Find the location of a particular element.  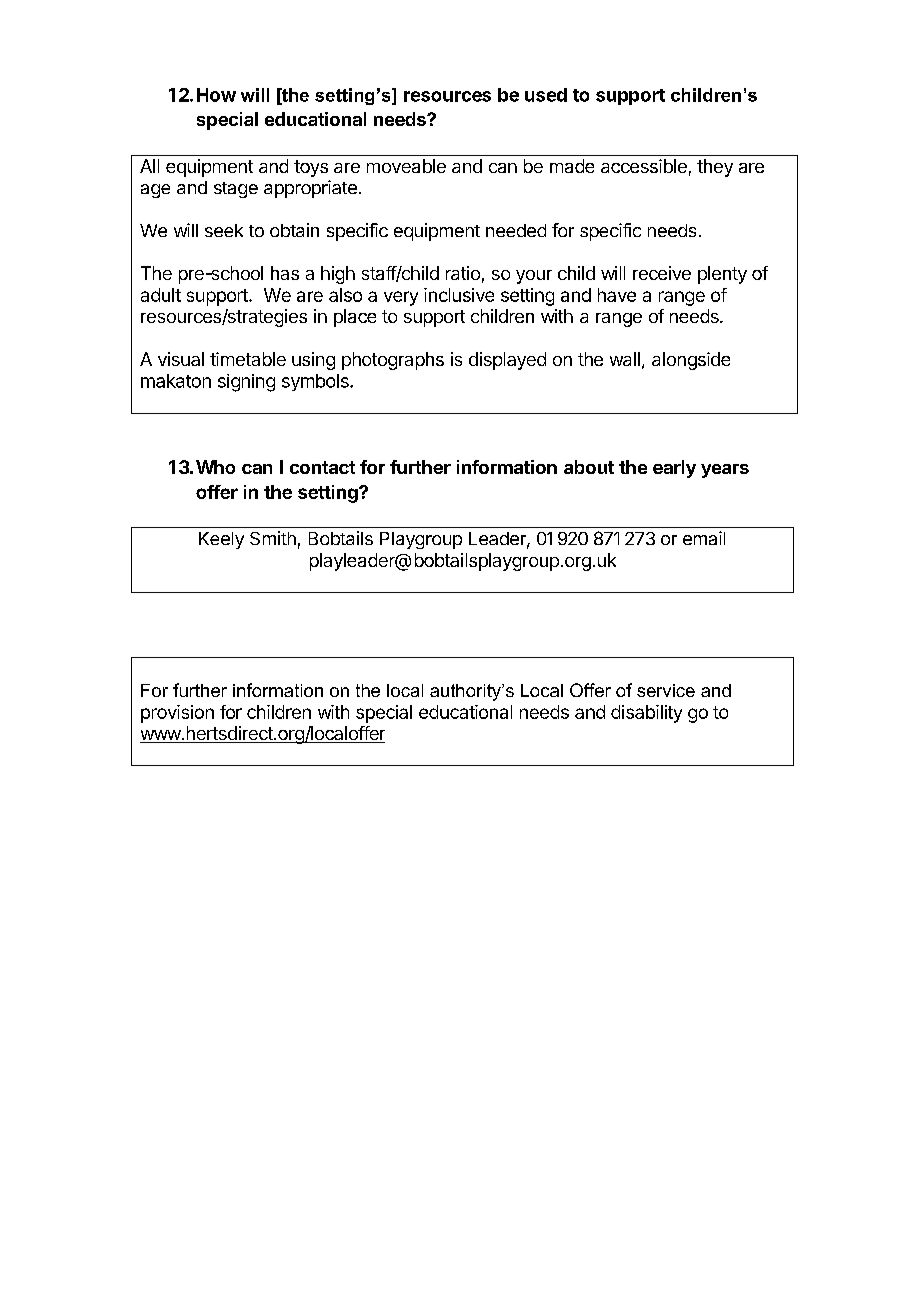

accessible is located at coordinates (644, 166).
